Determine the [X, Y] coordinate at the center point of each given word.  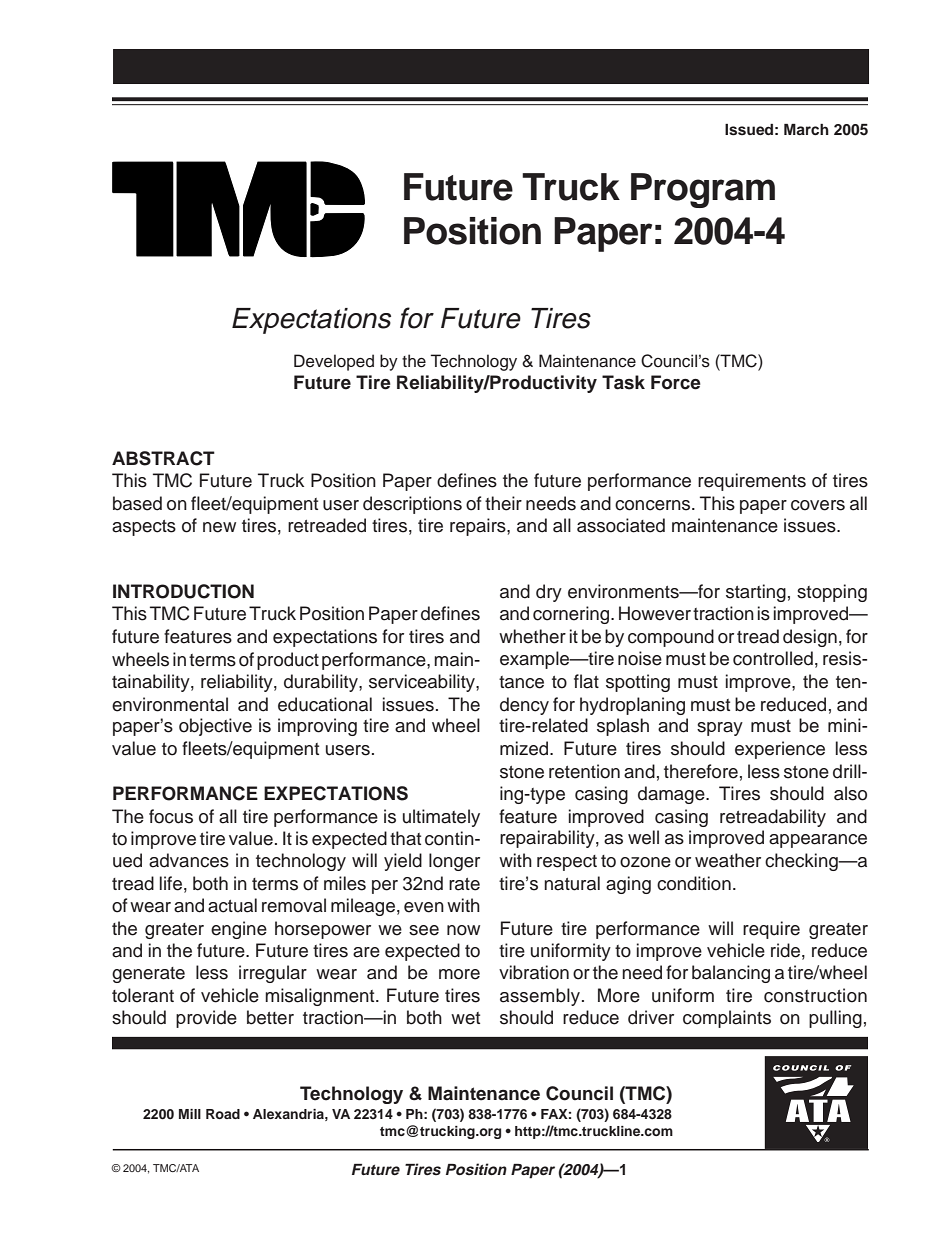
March [806, 129]
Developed [334, 362]
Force [676, 382]
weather [728, 860]
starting [756, 593]
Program [703, 190]
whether [532, 636]
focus [171, 816]
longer [454, 862]
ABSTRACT [163, 458]
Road [223, 1114]
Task [623, 382]
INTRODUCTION [183, 591]
